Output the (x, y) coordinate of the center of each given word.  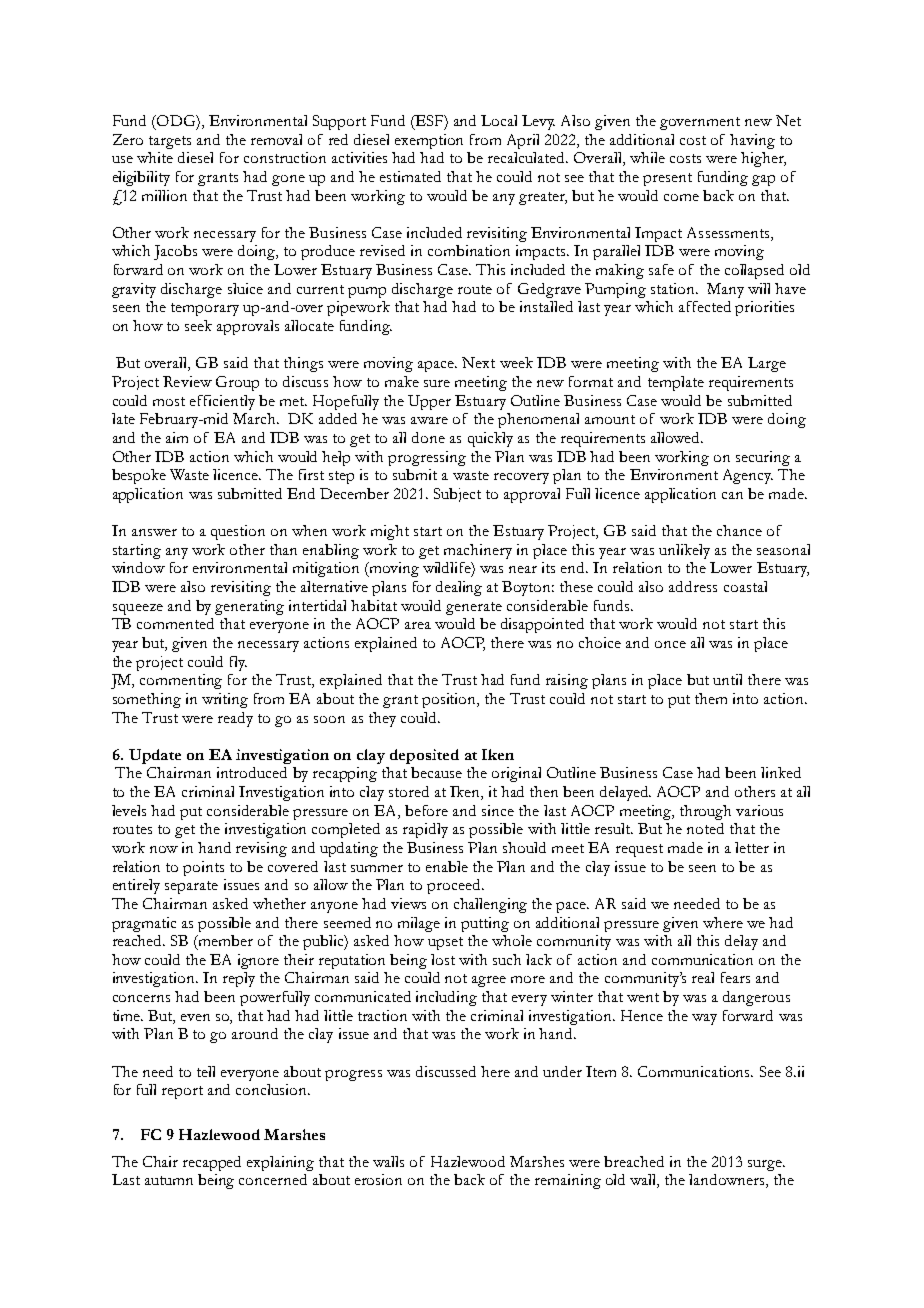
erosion (378, 1179)
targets (170, 142)
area (418, 625)
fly (238, 663)
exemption (429, 141)
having (752, 141)
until (727, 679)
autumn (169, 1180)
